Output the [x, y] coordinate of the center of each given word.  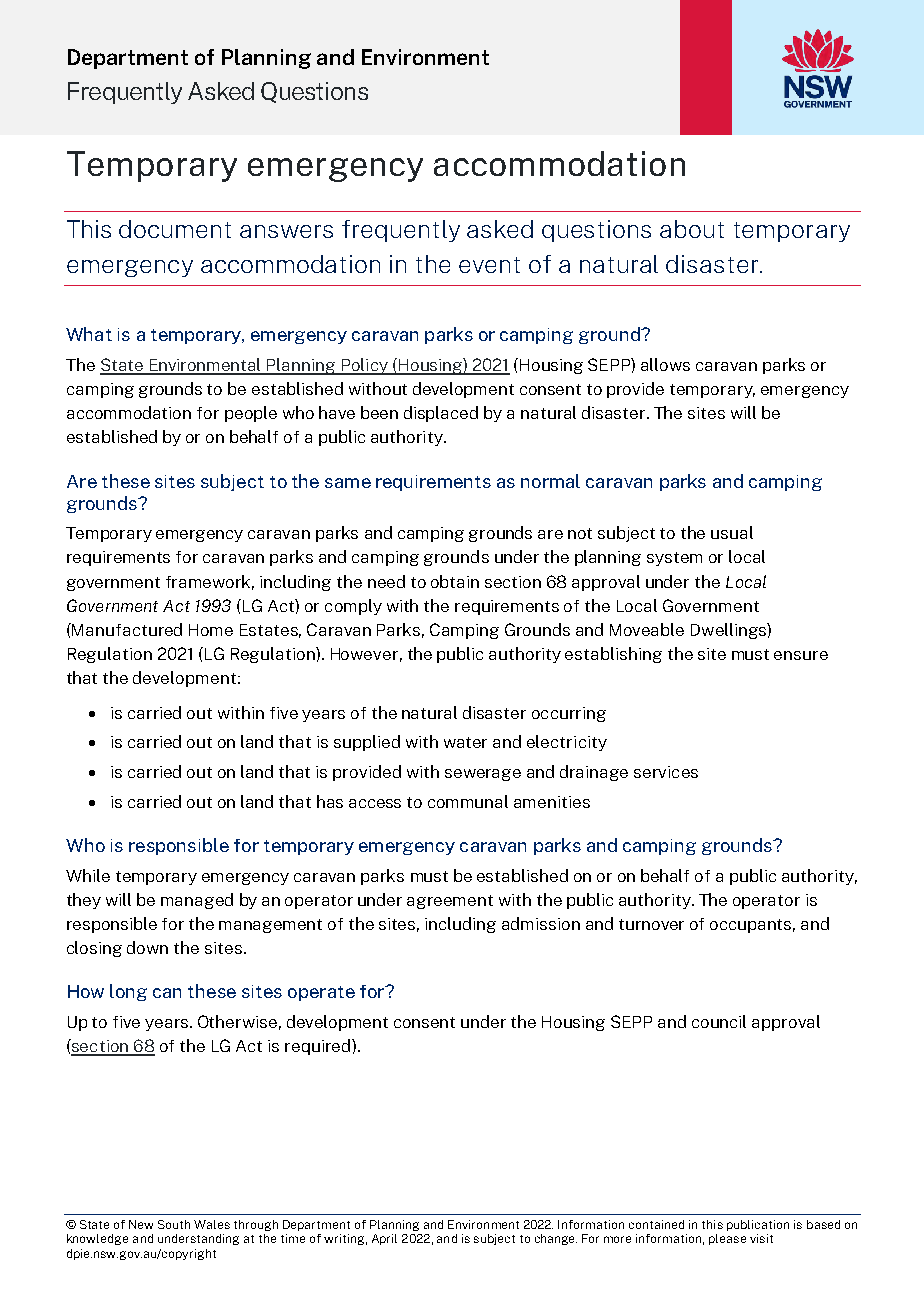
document [175, 229]
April [384, 1239]
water [465, 742]
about [692, 229]
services [666, 772]
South [174, 1224]
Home [211, 630]
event [489, 265]
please [727, 1239]
